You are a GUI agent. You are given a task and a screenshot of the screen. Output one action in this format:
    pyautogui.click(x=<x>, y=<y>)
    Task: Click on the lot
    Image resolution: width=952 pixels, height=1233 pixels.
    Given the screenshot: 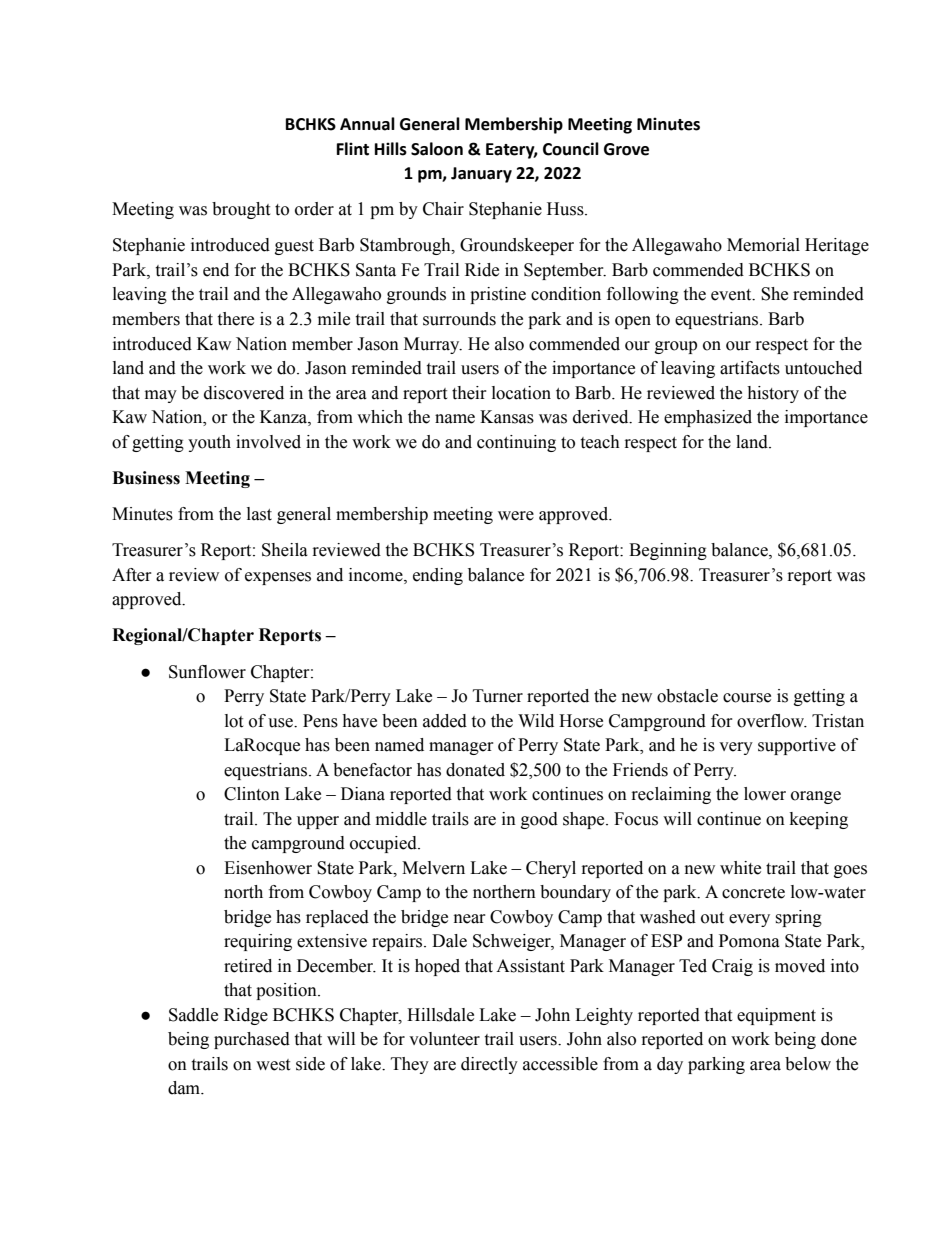 What is the action you would take?
    pyautogui.click(x=234, y=721)
